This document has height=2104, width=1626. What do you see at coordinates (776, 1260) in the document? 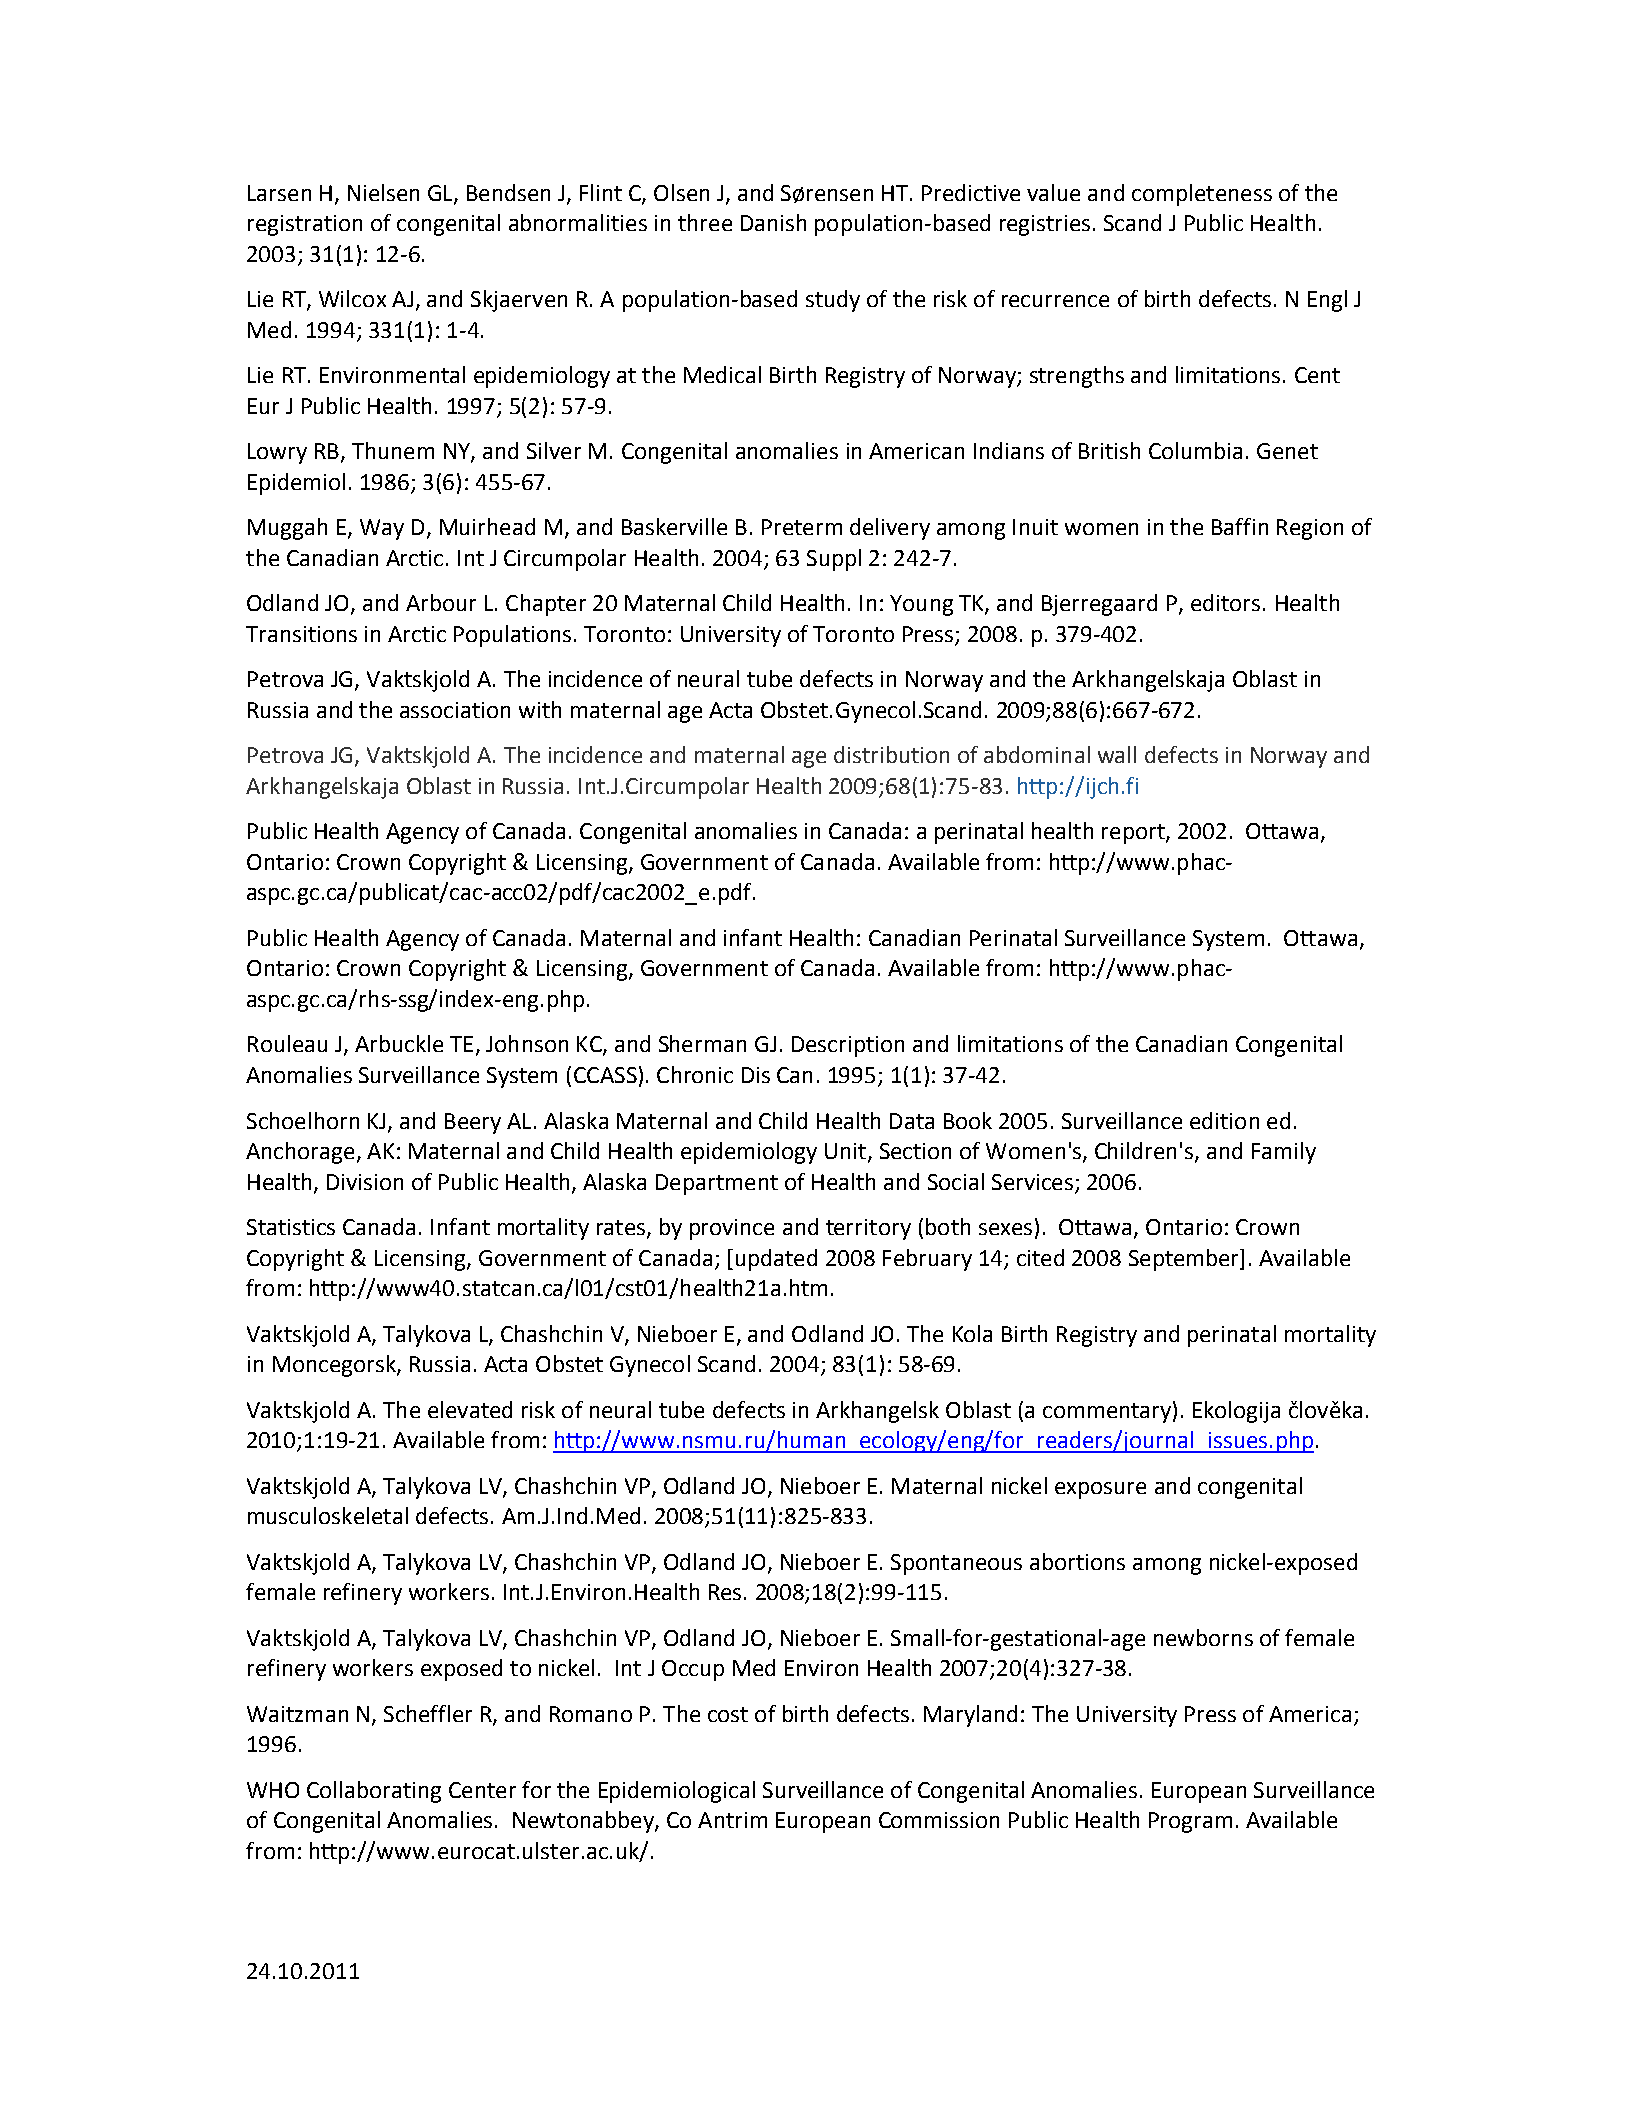
I see `updated` at bounding box center [776, 1260].
